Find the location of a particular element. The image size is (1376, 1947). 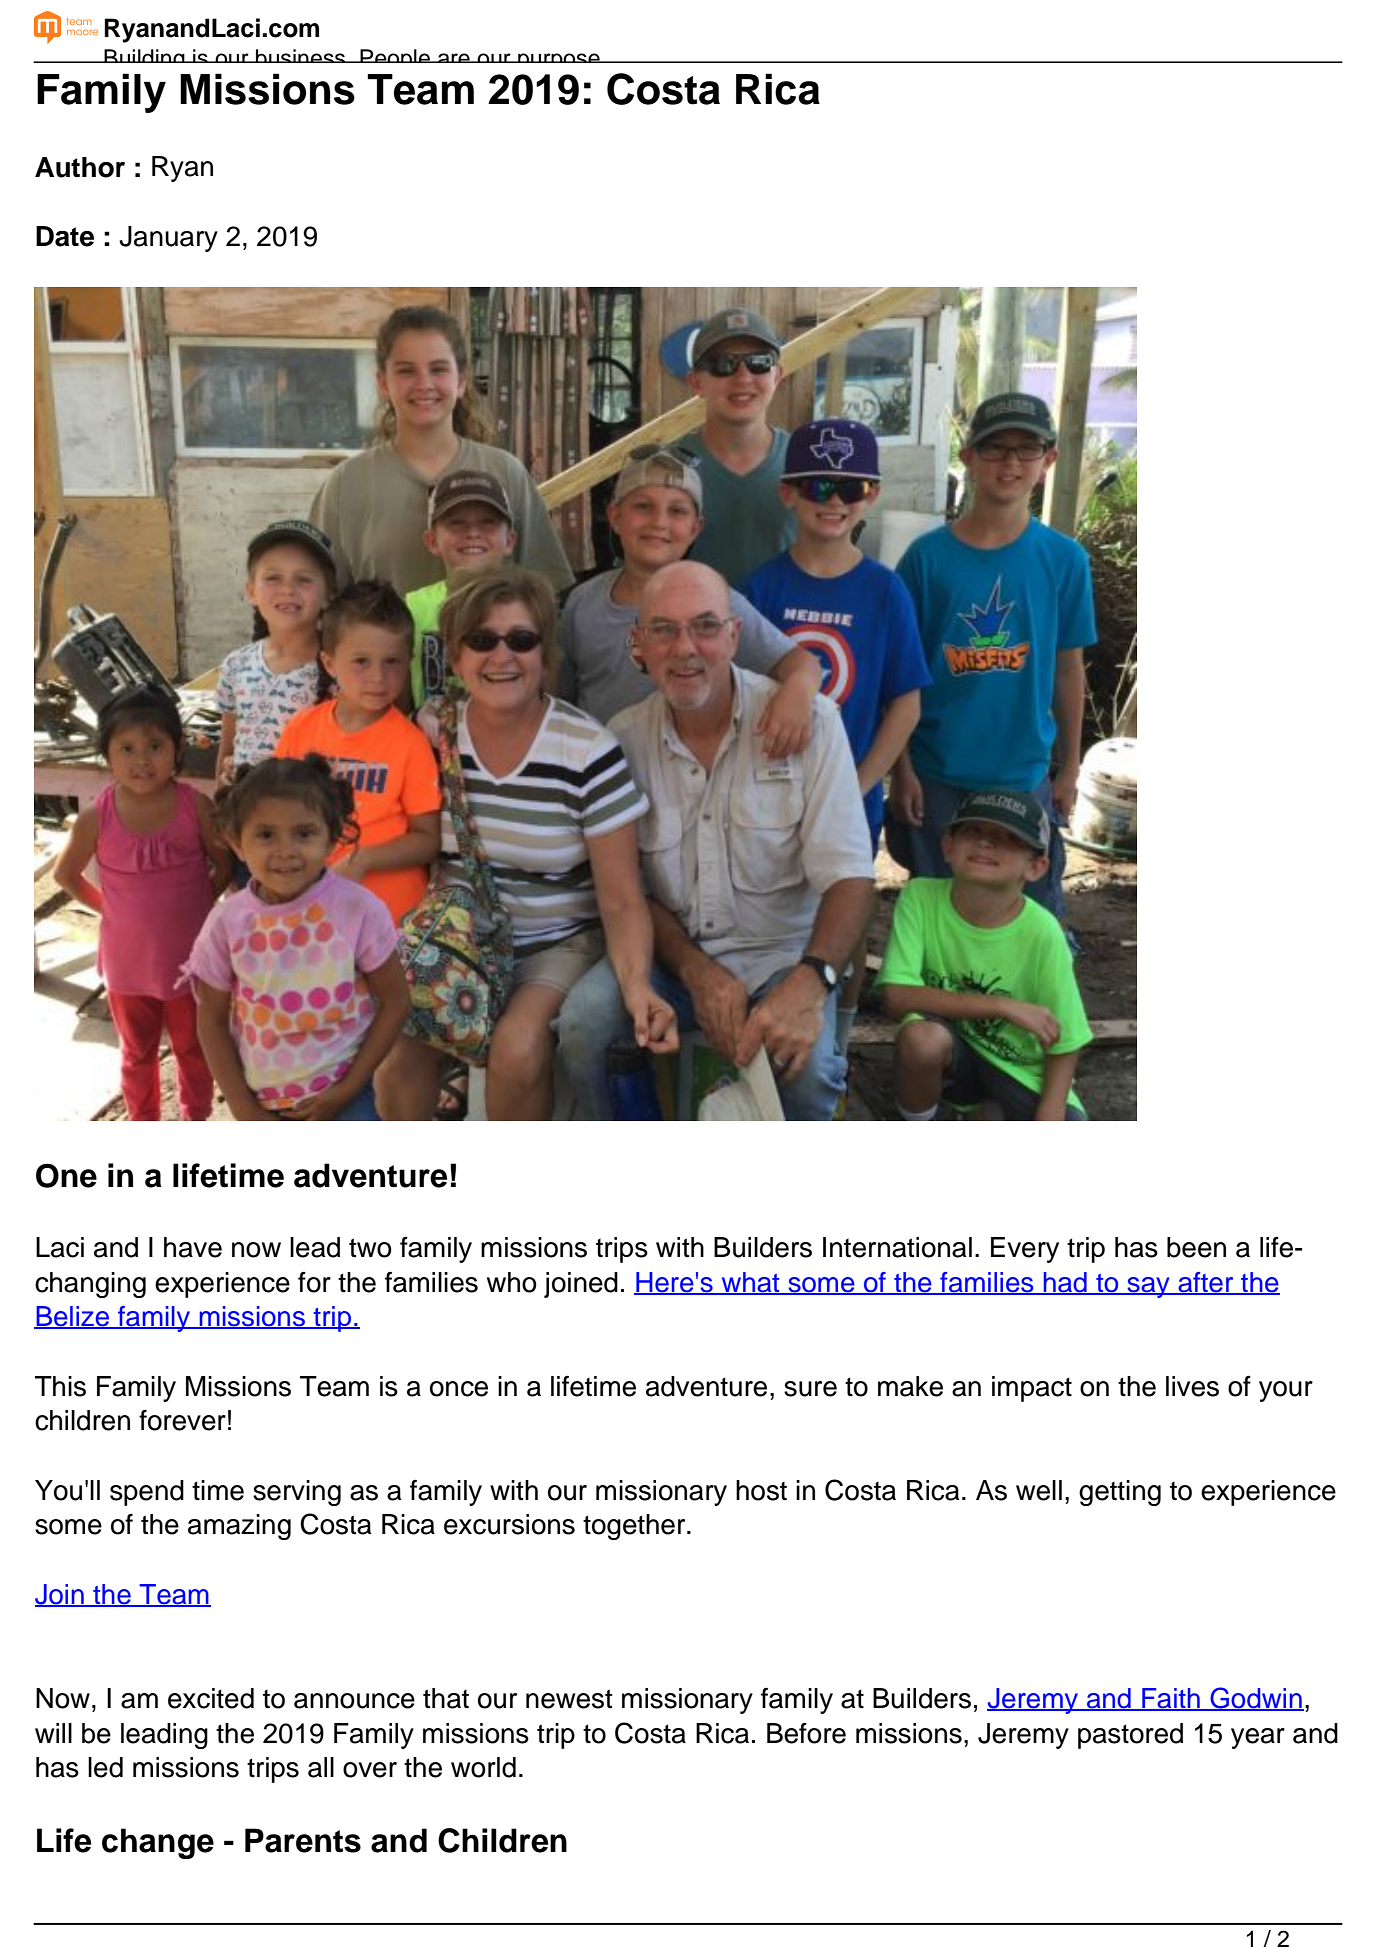

been is located at coordinates (1196, 1247).
